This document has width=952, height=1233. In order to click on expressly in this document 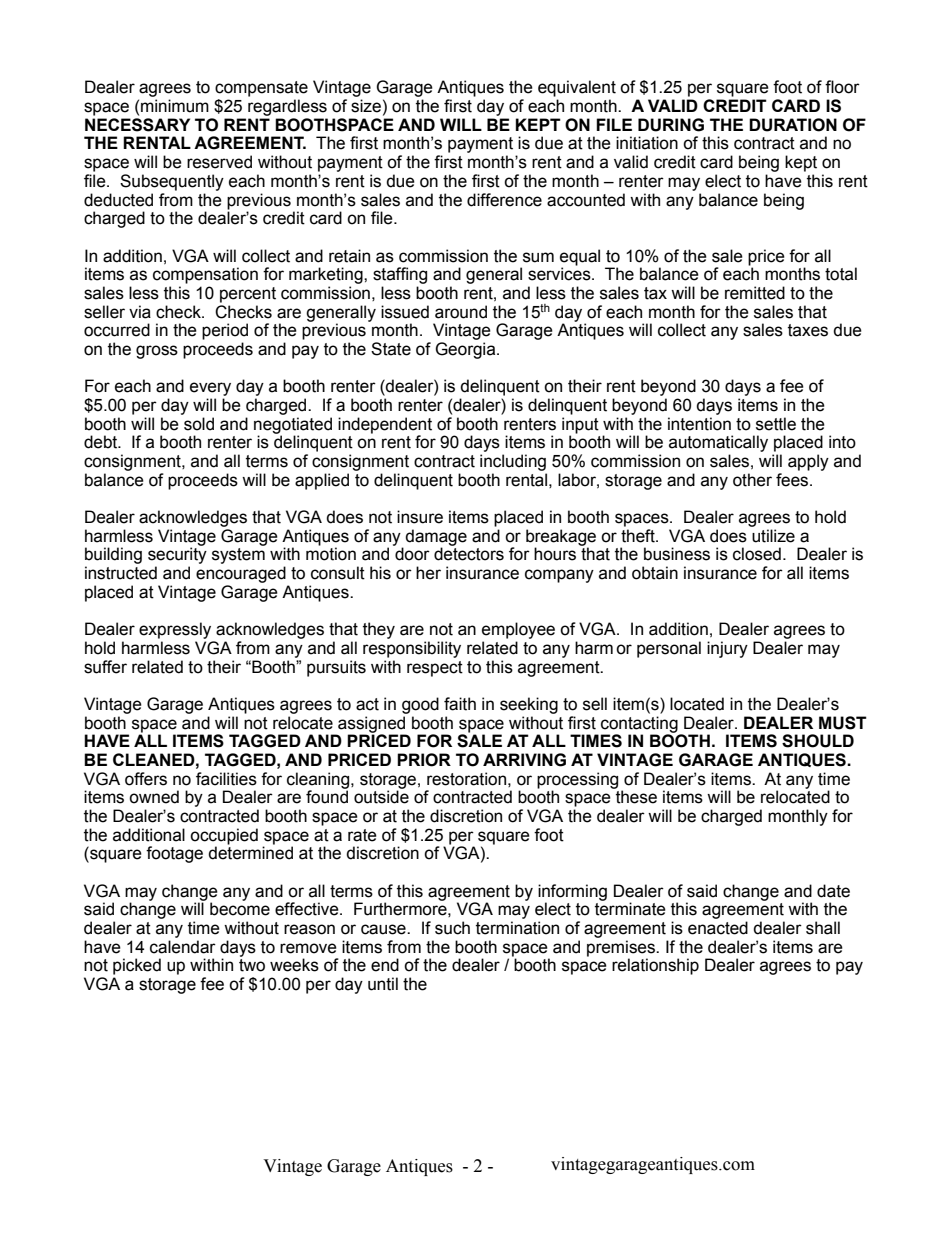, I will do `click(175, 630)`.
